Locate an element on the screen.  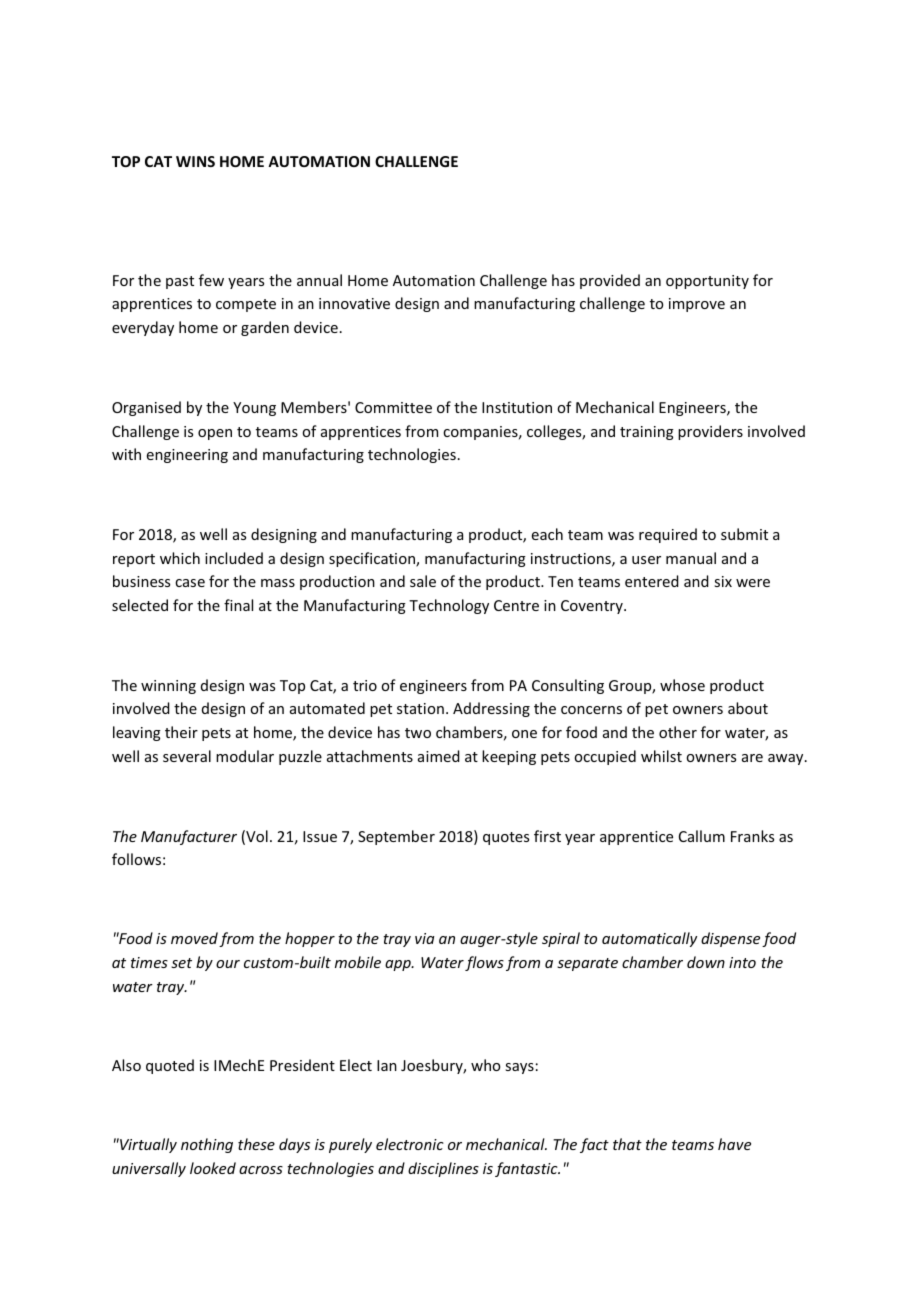
innovative is located at coordinates (354, 303).
